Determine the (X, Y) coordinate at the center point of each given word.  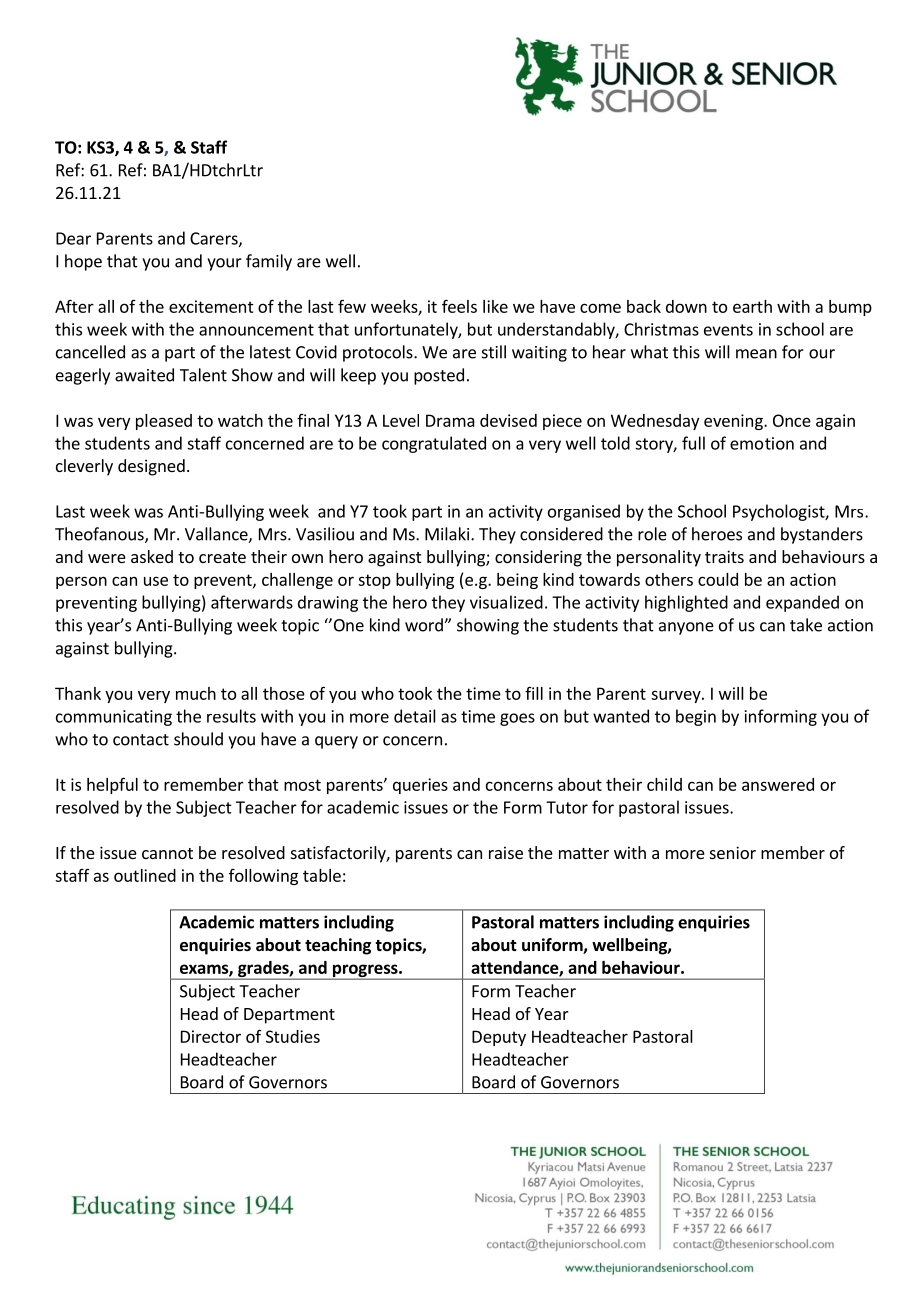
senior (733, 852)
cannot (167, 853)
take (806, 625)
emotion (762, 443)
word (424, 625)
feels (459, 306)
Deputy (499, 1038)
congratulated (434, 444)
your (224, 264)
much (196, 693)
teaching (338, 946)
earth (752, 306)
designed (151, 467)
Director (211, 1036)
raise (506, 852)
